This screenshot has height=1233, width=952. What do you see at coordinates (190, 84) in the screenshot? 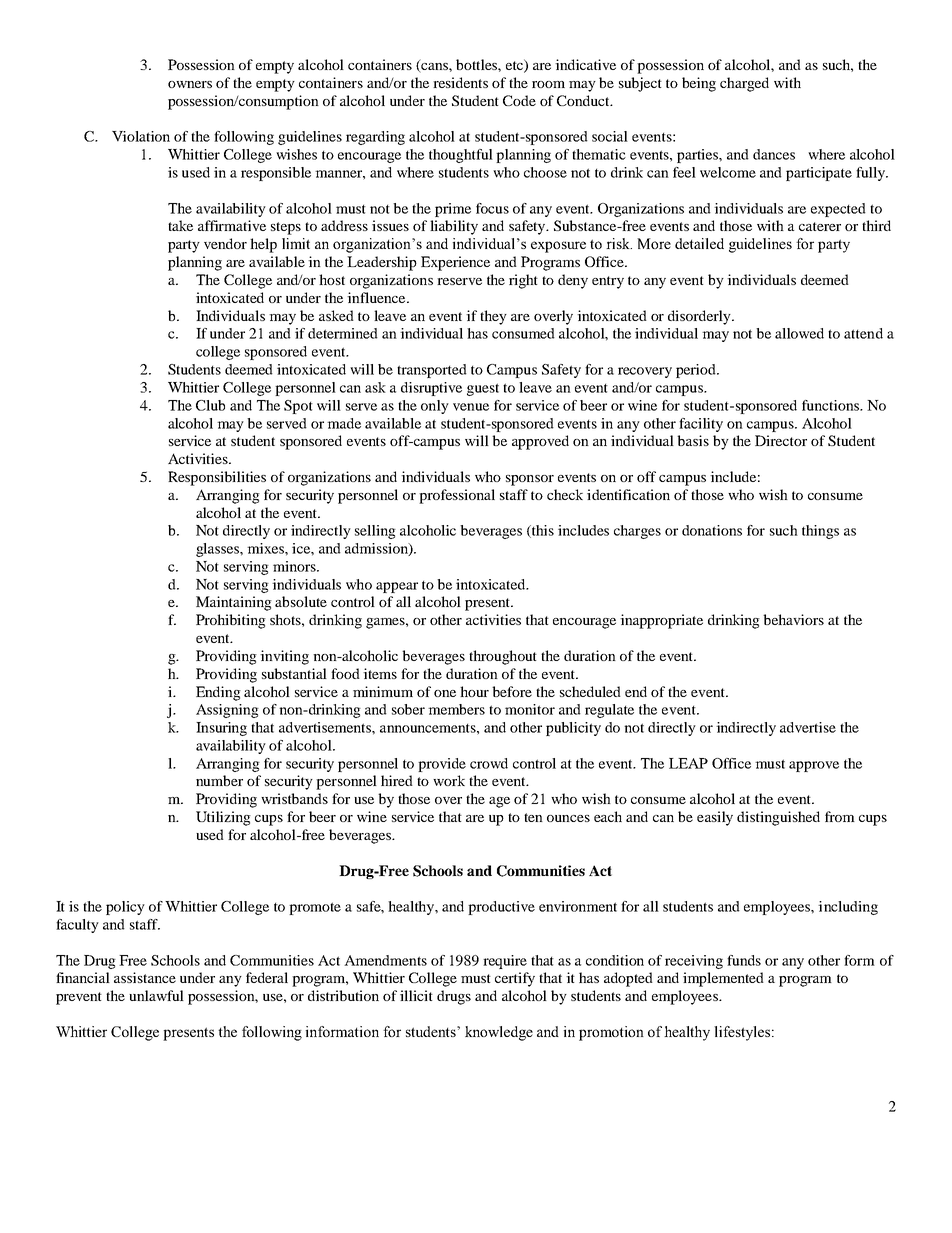
I see `owners` at bounding box center [190, 84].
